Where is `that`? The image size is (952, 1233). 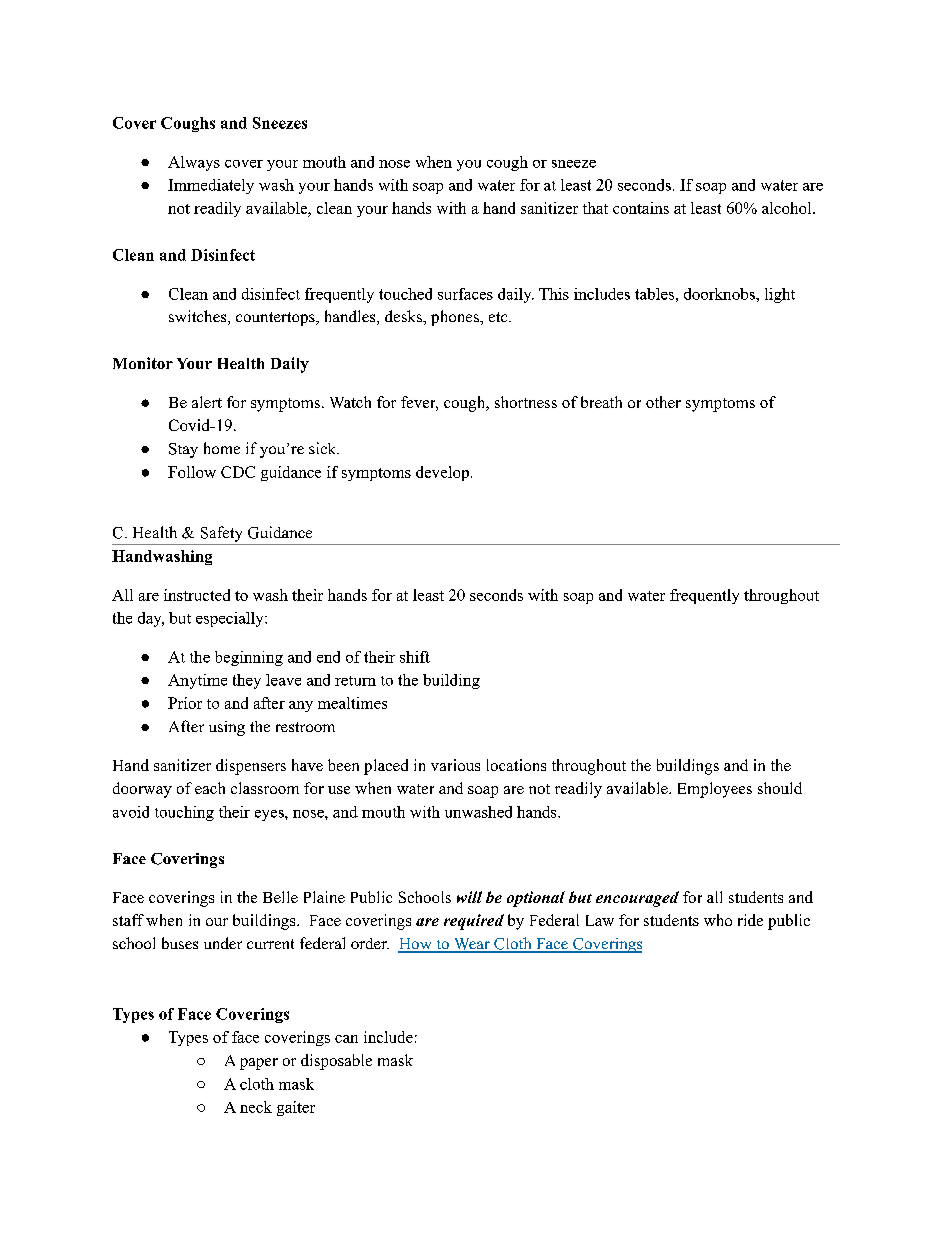 that is located at coordinates (595, 208).
